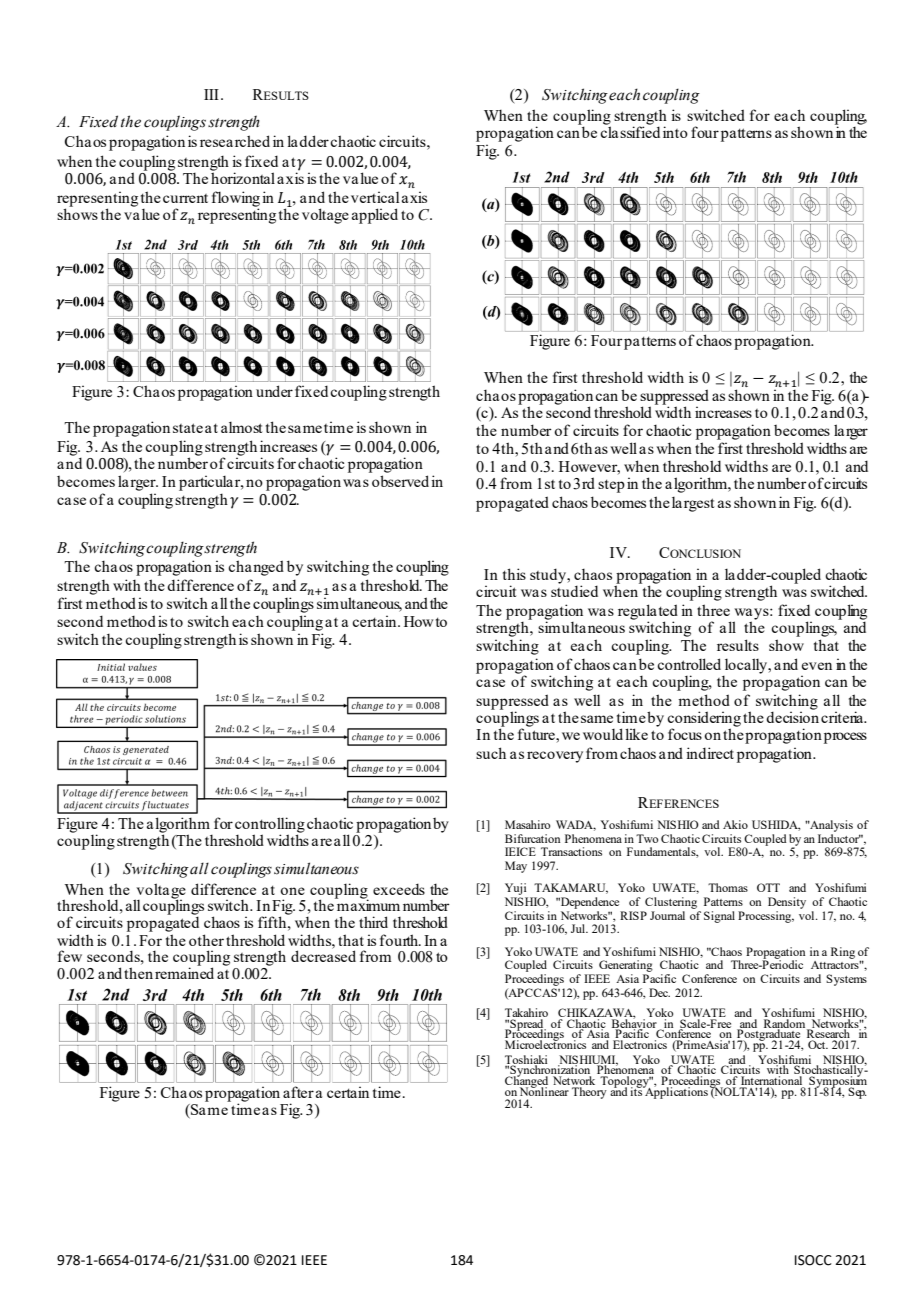 The height and width of the image is (1308, 924). What do you see at coordinates (768, 887) in the image?
I see `OTT` at bounding box center [768, 887].
